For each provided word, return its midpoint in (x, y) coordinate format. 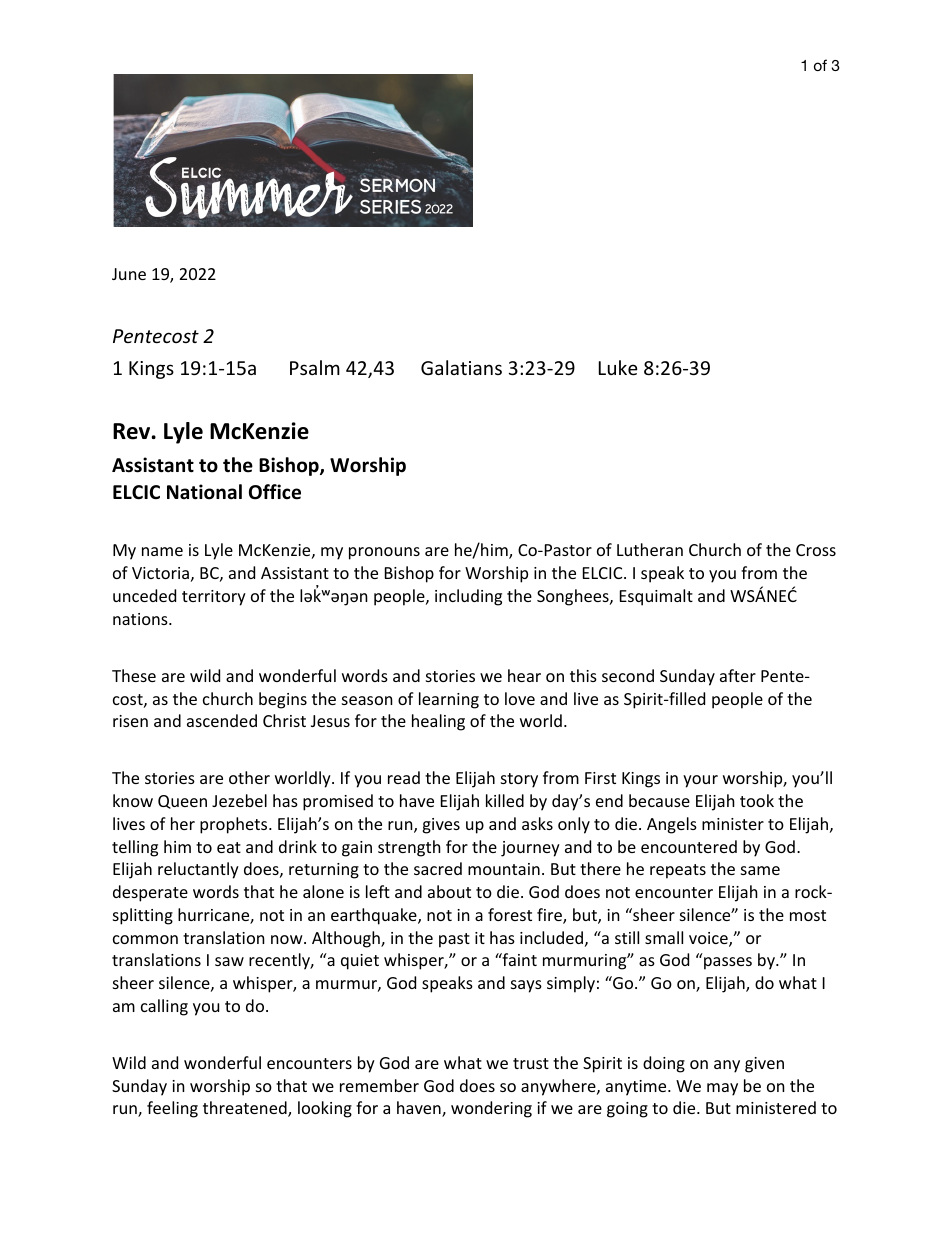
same (760, 870)
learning (449, 700)
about (449, 891)
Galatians (461, 367)
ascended (222, 720)
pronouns (384, 553)
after (738, 675)
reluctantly (198, 870)
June (129, 274)
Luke (618, 367)
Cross (816, 550)
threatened (246, 1109)
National (204, 492)
